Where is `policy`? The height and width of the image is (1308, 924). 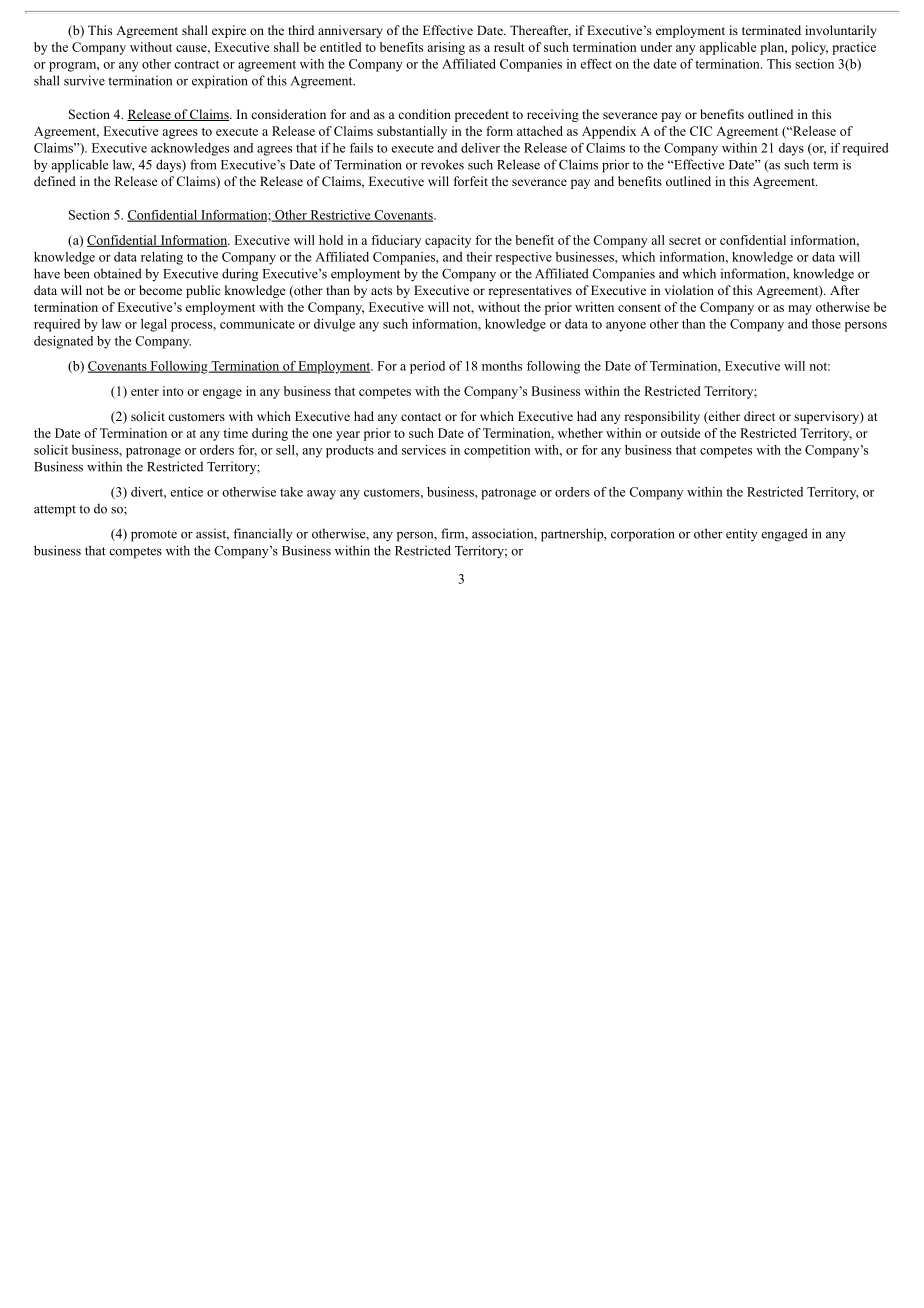 policy is located at coordinates (809, 48).
